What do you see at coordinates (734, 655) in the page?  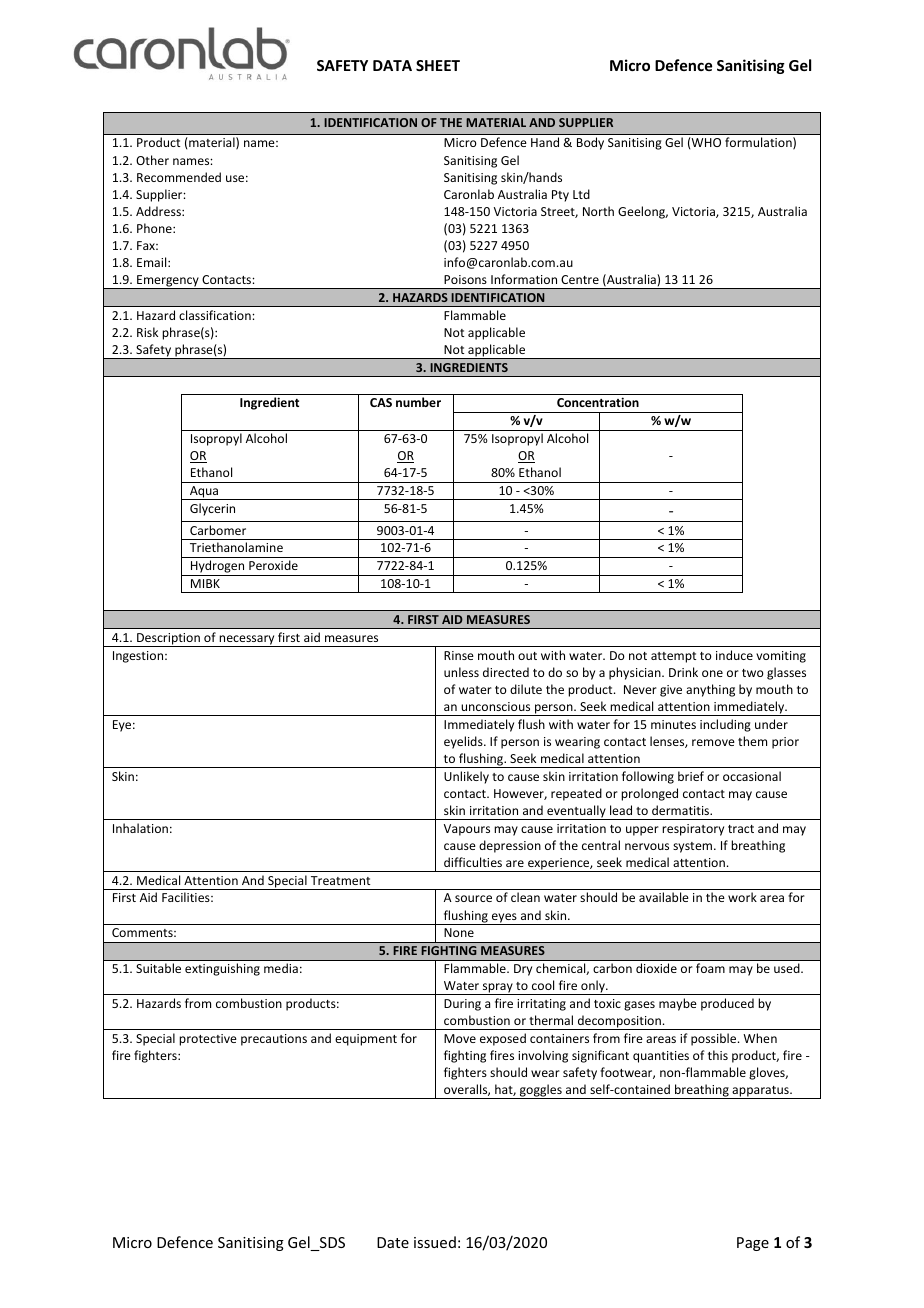 I see `induce` at bounding box center [734, 655].
